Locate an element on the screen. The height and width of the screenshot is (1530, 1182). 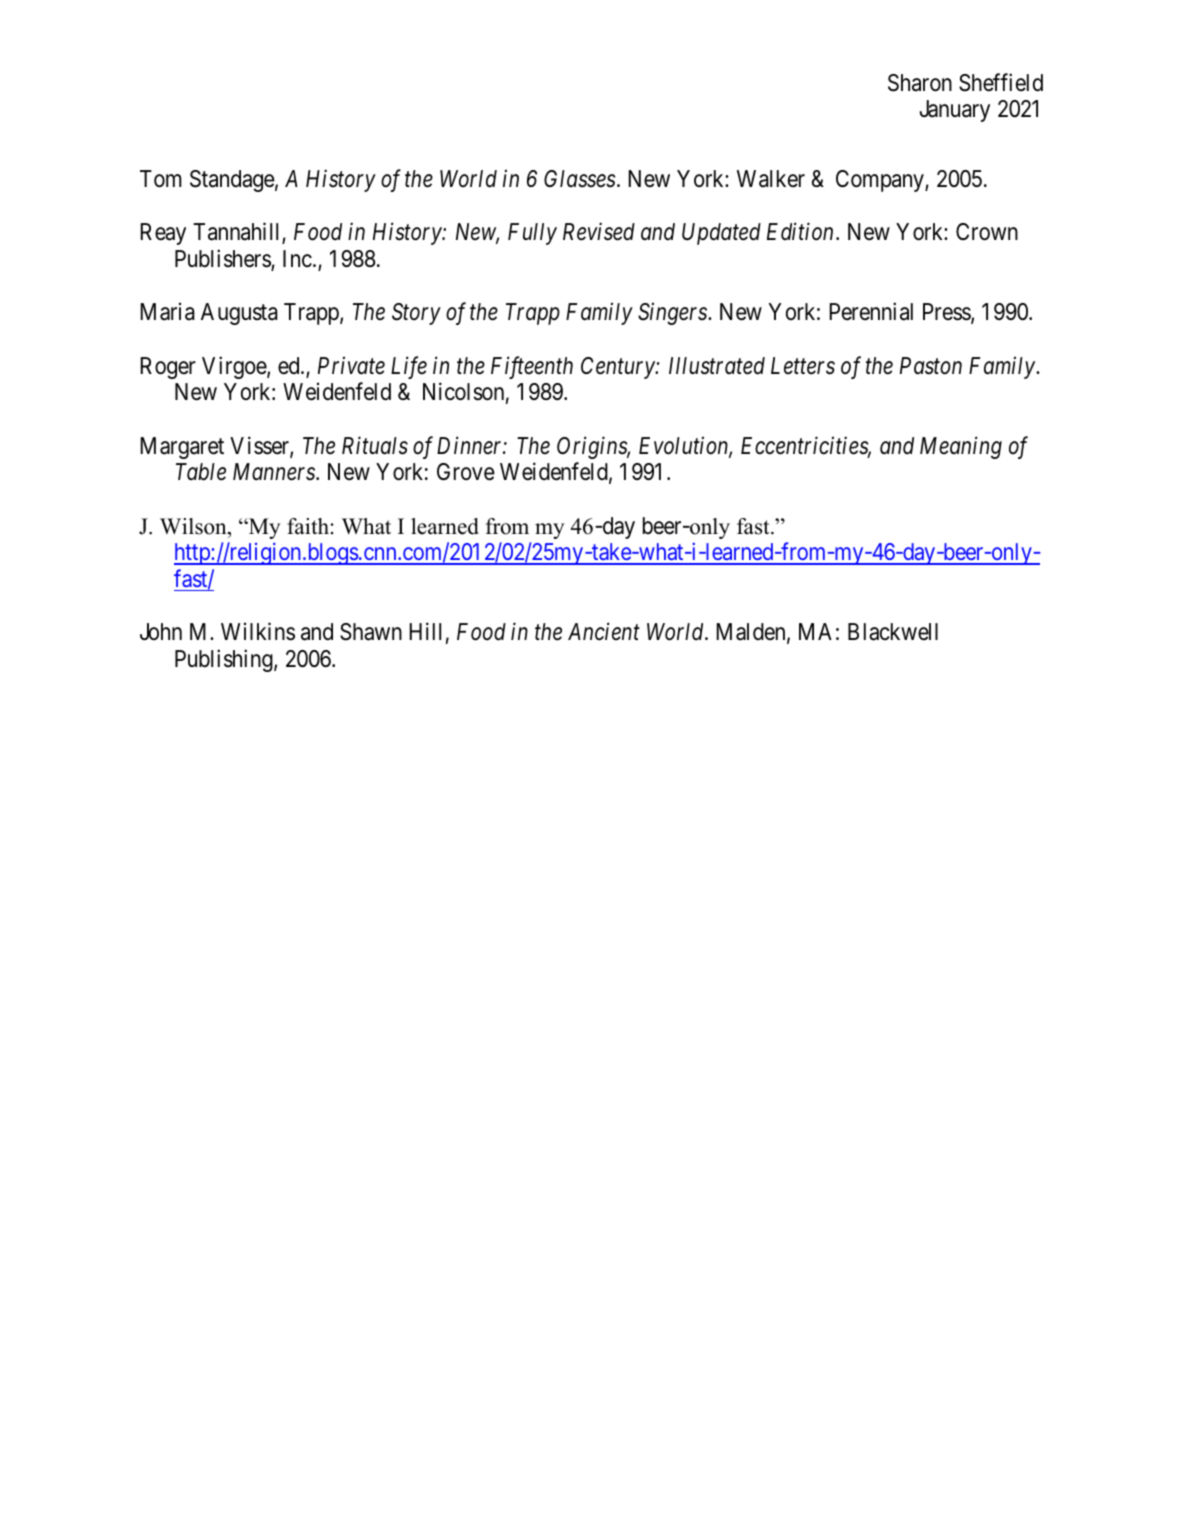
Ancient is located at coordinates (604, 632).
